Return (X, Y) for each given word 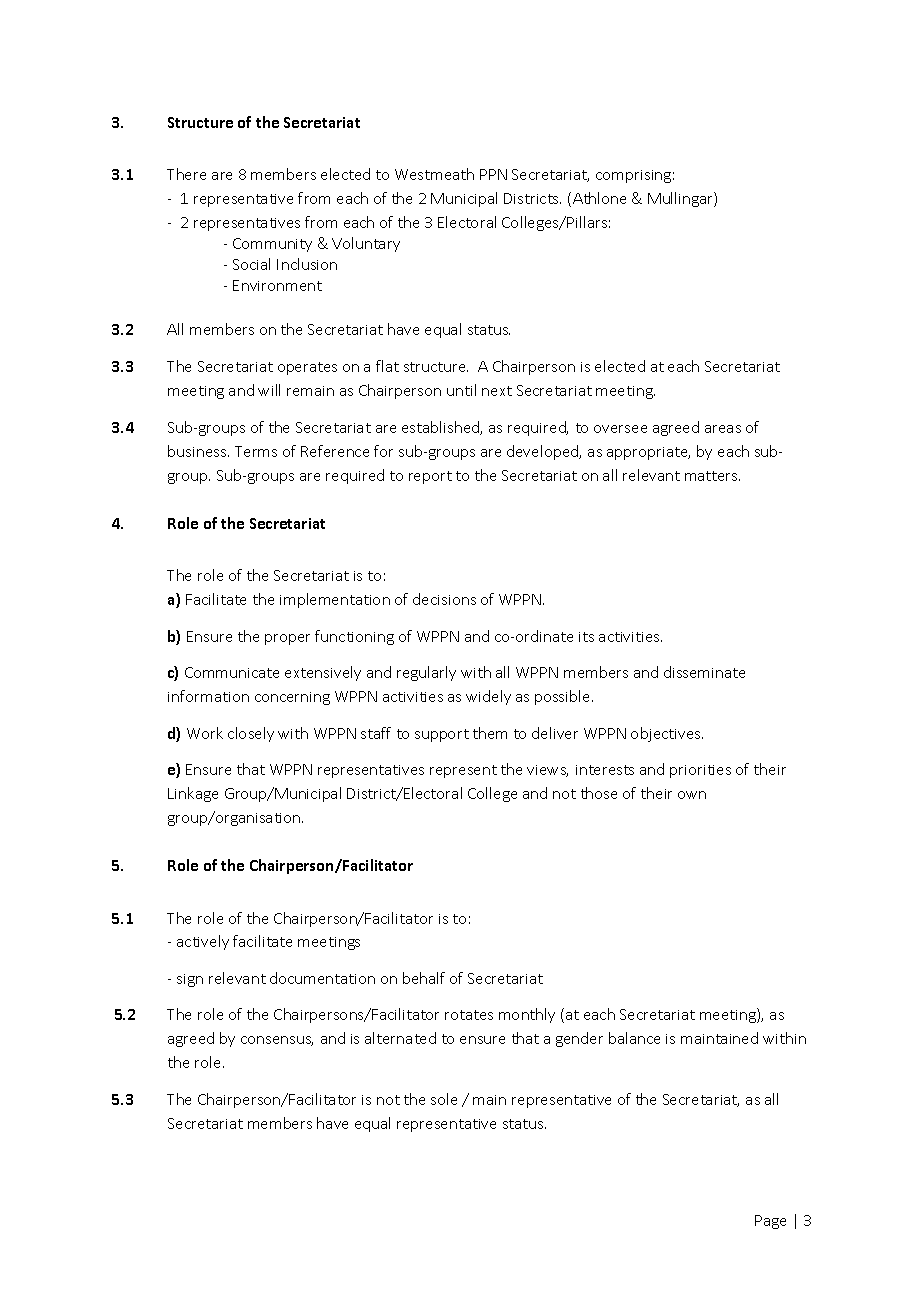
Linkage (193, 794)
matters (712, 476)
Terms (256, 451)
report (430, 477)
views (547, 771)
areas (723, 429)
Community (272, 245)
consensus (277, 1041)
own (692, 795)
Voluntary (366, 244)
